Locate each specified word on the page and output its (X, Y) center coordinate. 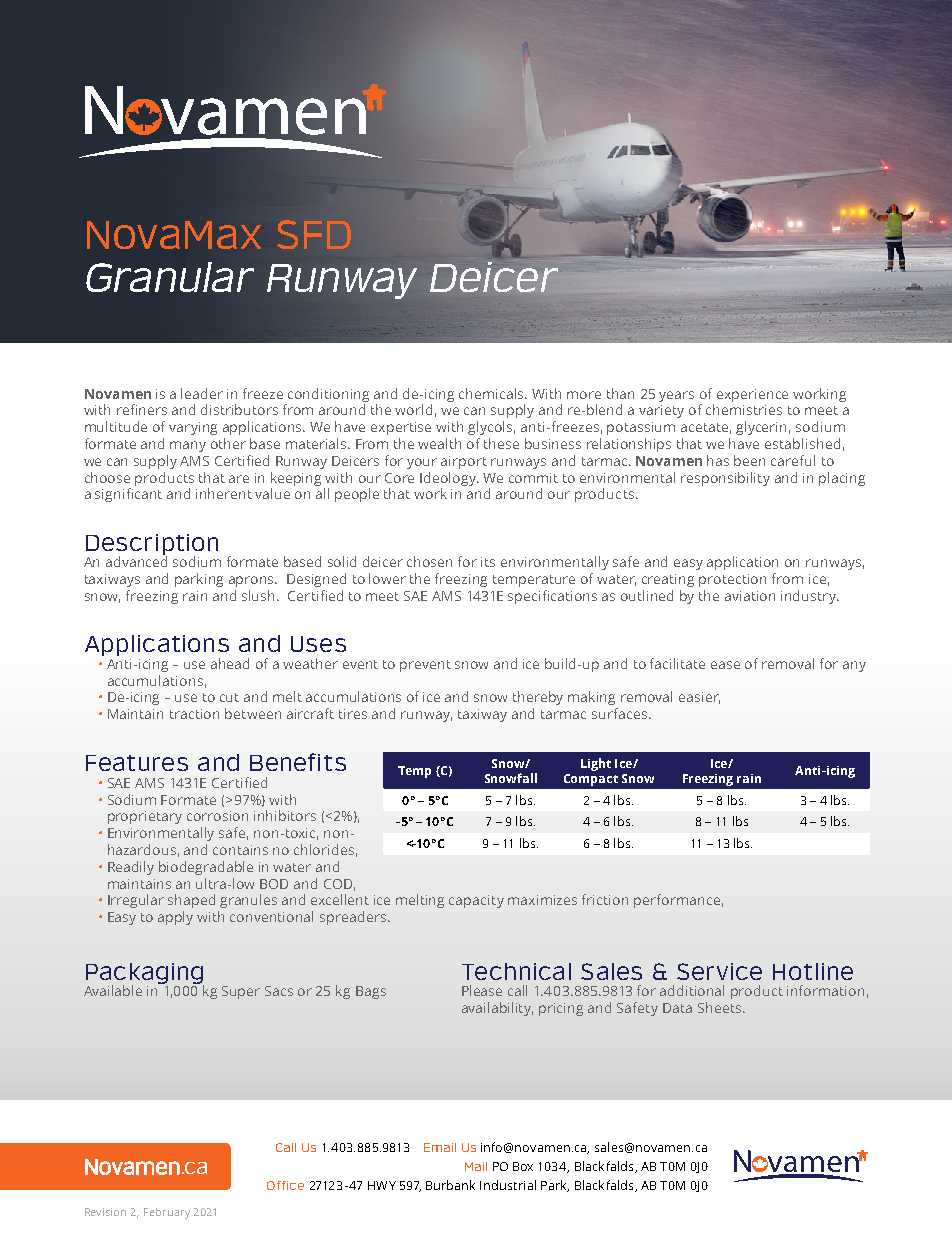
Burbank (450, 1185)
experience (752, 395)
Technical (516, 971)
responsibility (725, 479)
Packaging (145, 974)
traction (194, 714)
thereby (538, 698)
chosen (429, 561)
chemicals (493, 393)
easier (699, 698)
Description (152, 545)
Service (719, 971)
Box (523, 1166)
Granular (170, 277)
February (167, 1213)
